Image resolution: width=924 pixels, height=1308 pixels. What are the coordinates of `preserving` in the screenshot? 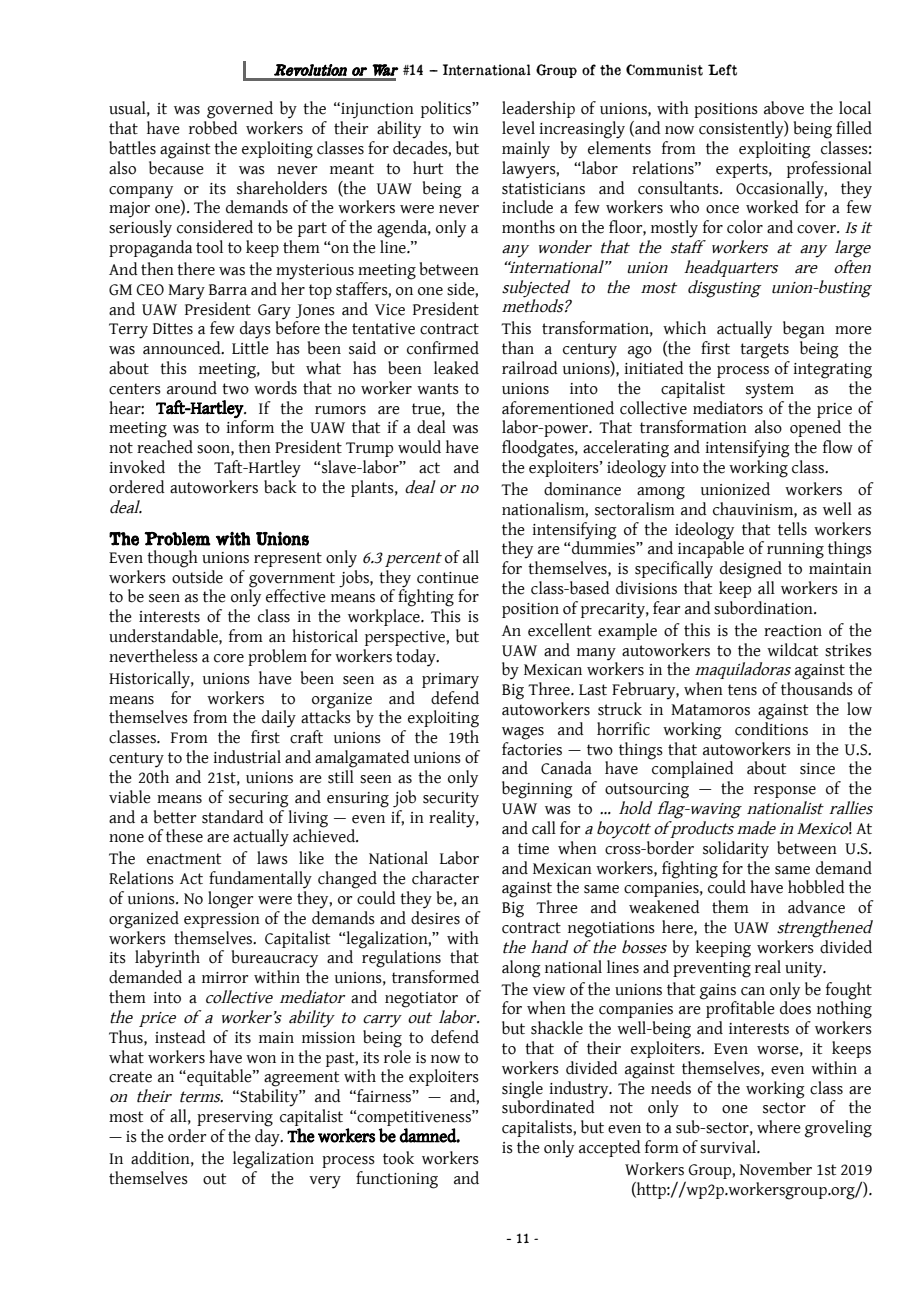 It's located at (235, 1119).
